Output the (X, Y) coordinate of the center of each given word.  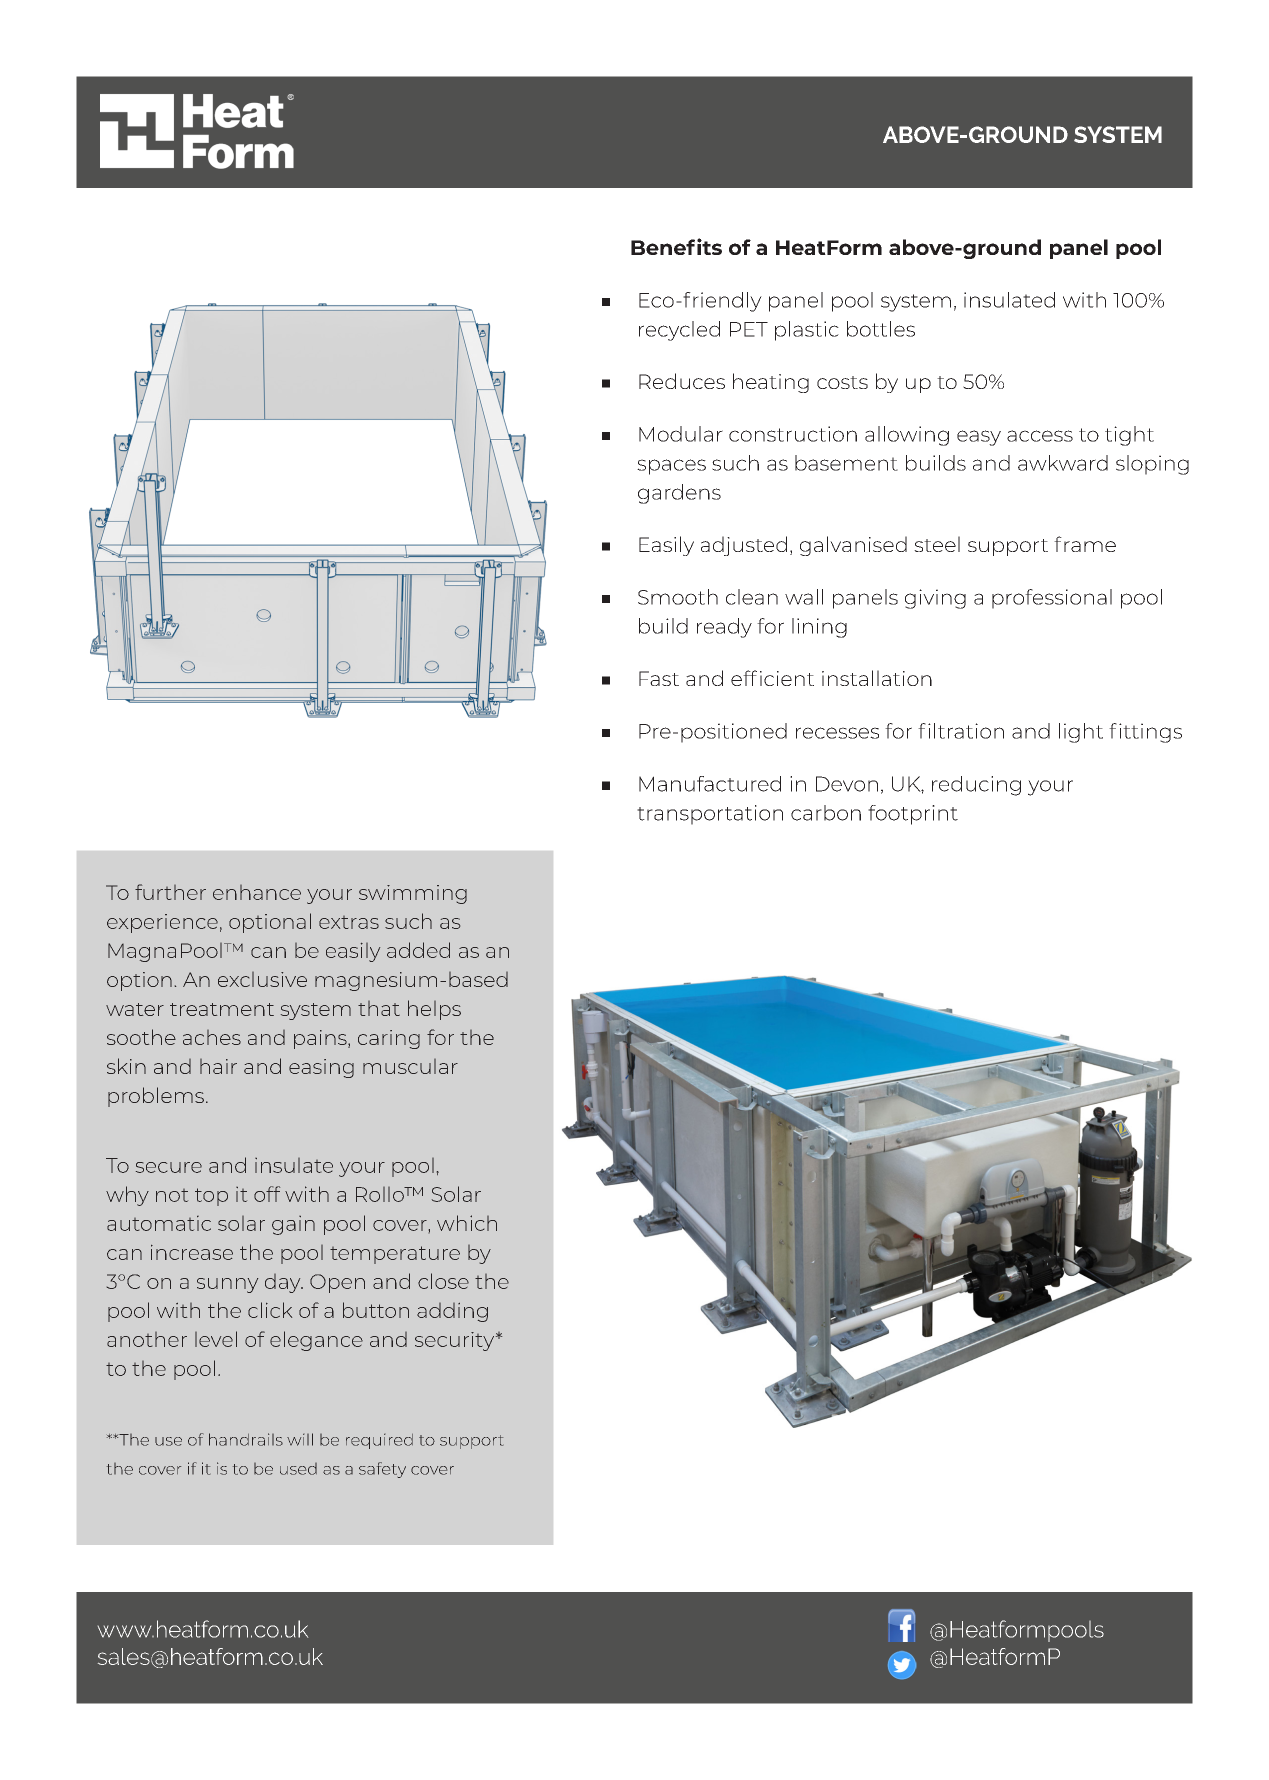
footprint (913, 815)
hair (218, 1066)
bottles (881, 329)
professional (1052, 599)
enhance (257, 892)
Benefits (676, 246)
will (300, 1439)
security (456, 1341)
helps (434, 1010)
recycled (679, 331)
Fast (659, 678)
